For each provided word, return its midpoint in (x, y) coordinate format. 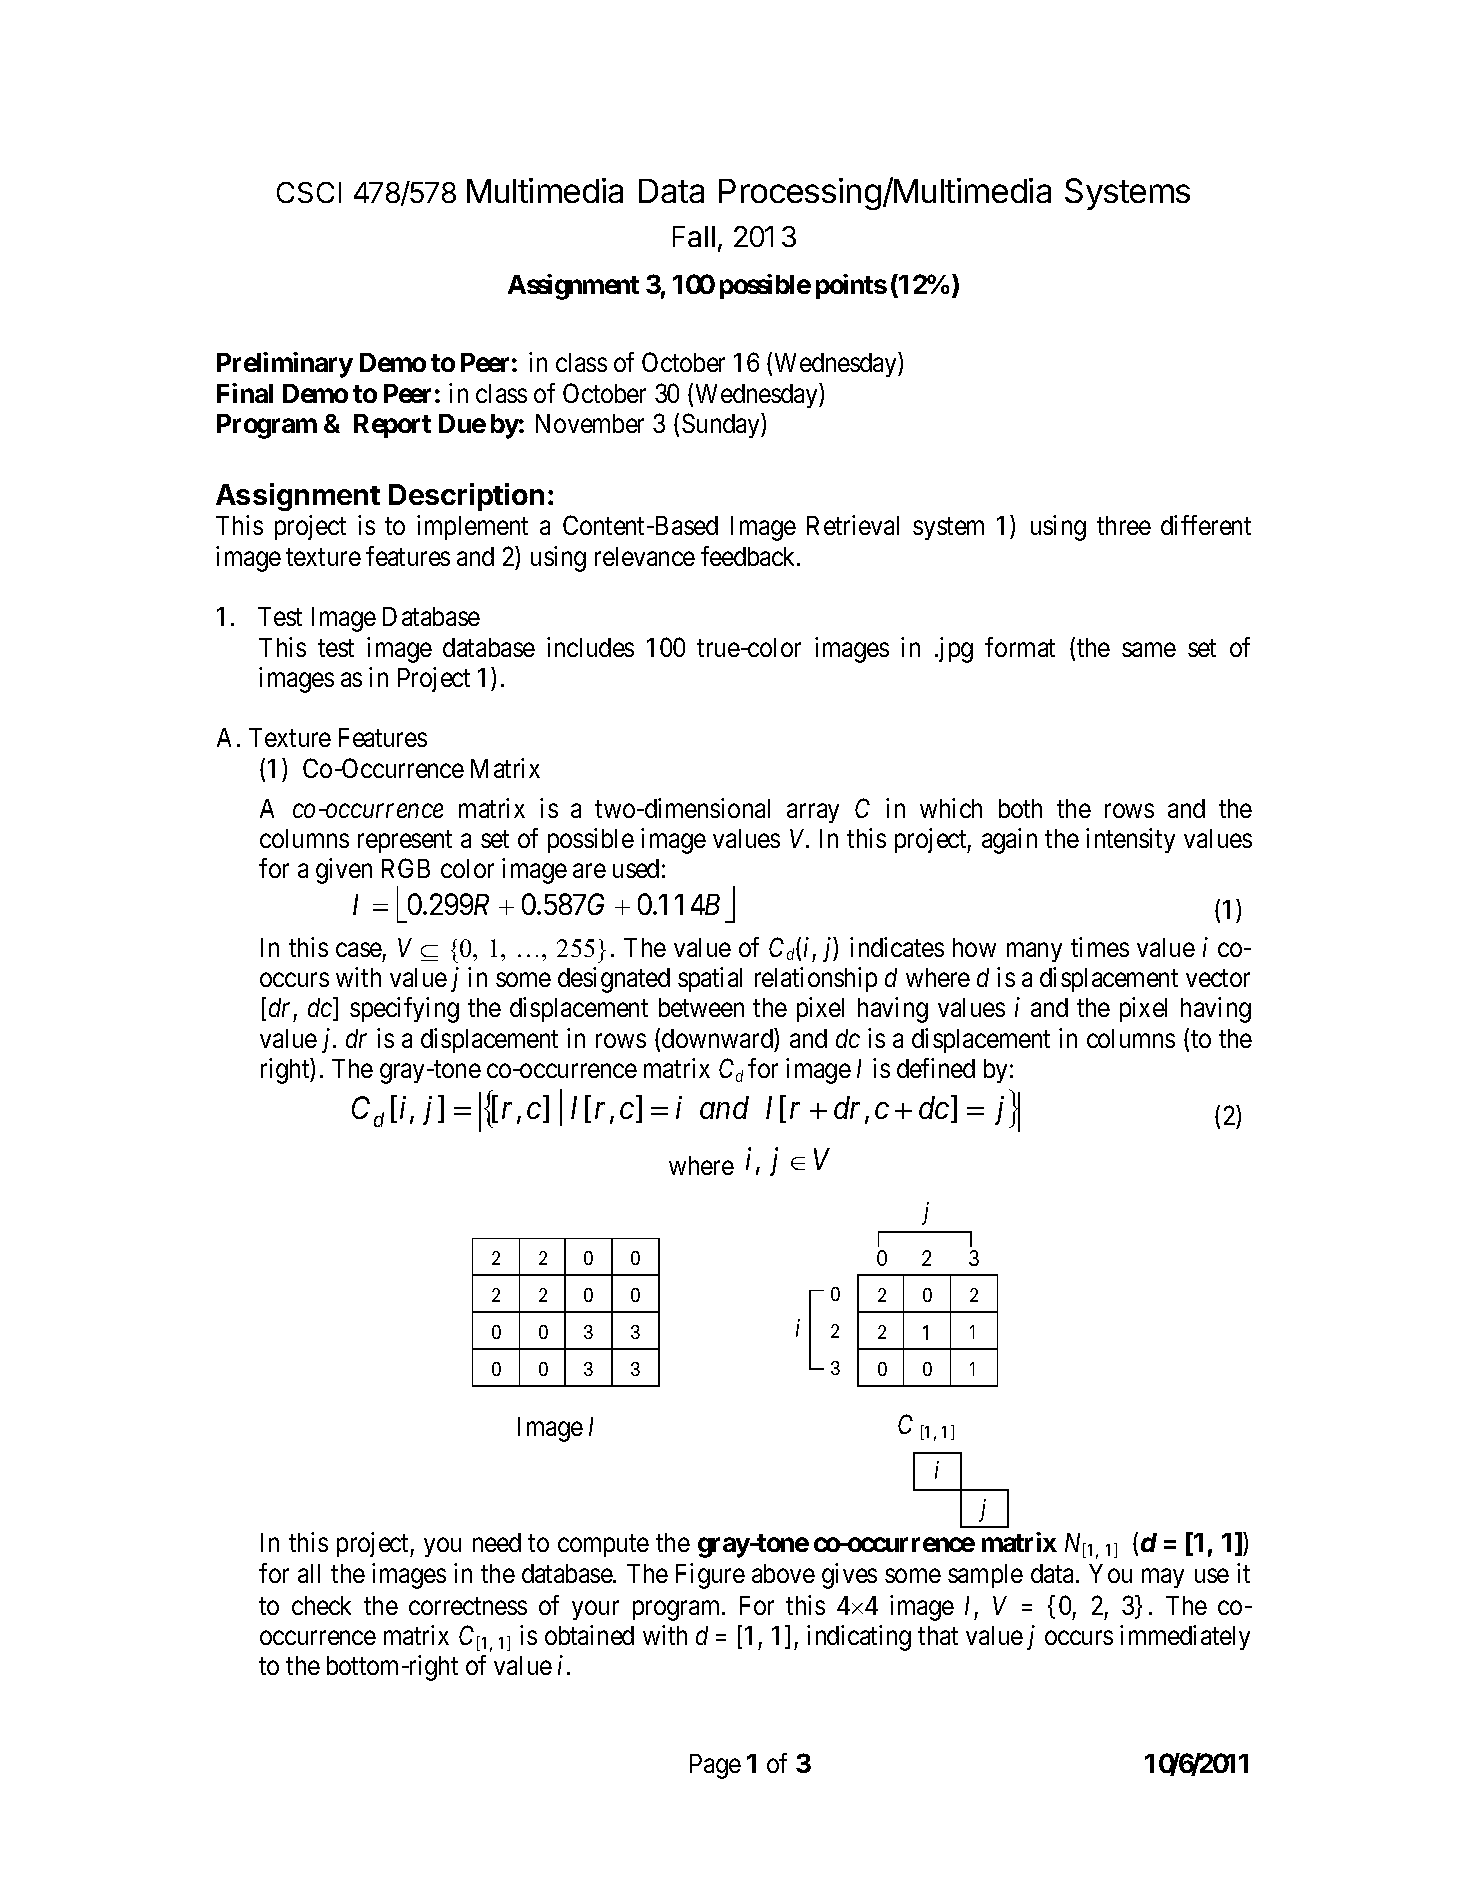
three (1124, 525)
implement (472, 527)
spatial (710, 979)
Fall (694, 236)
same (1149, 649)
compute (603, 1546)
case (359, 949)
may (1163, 1578)
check (321, 1605)
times (1100, 947)
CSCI (309, 192)
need (497, 1542)
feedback (750, 556)
